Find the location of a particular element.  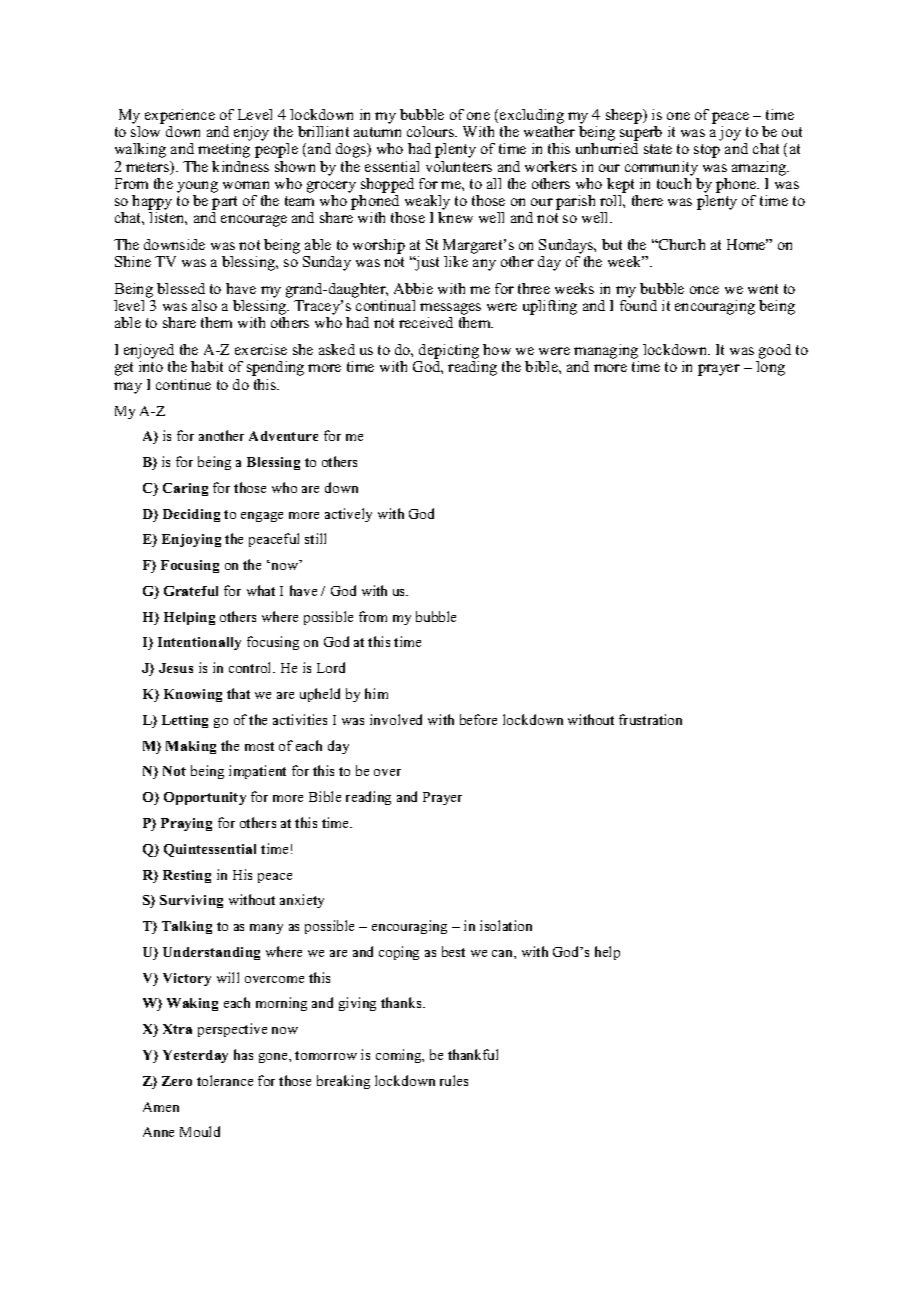

frustration is located at coordinates (650, 719).
